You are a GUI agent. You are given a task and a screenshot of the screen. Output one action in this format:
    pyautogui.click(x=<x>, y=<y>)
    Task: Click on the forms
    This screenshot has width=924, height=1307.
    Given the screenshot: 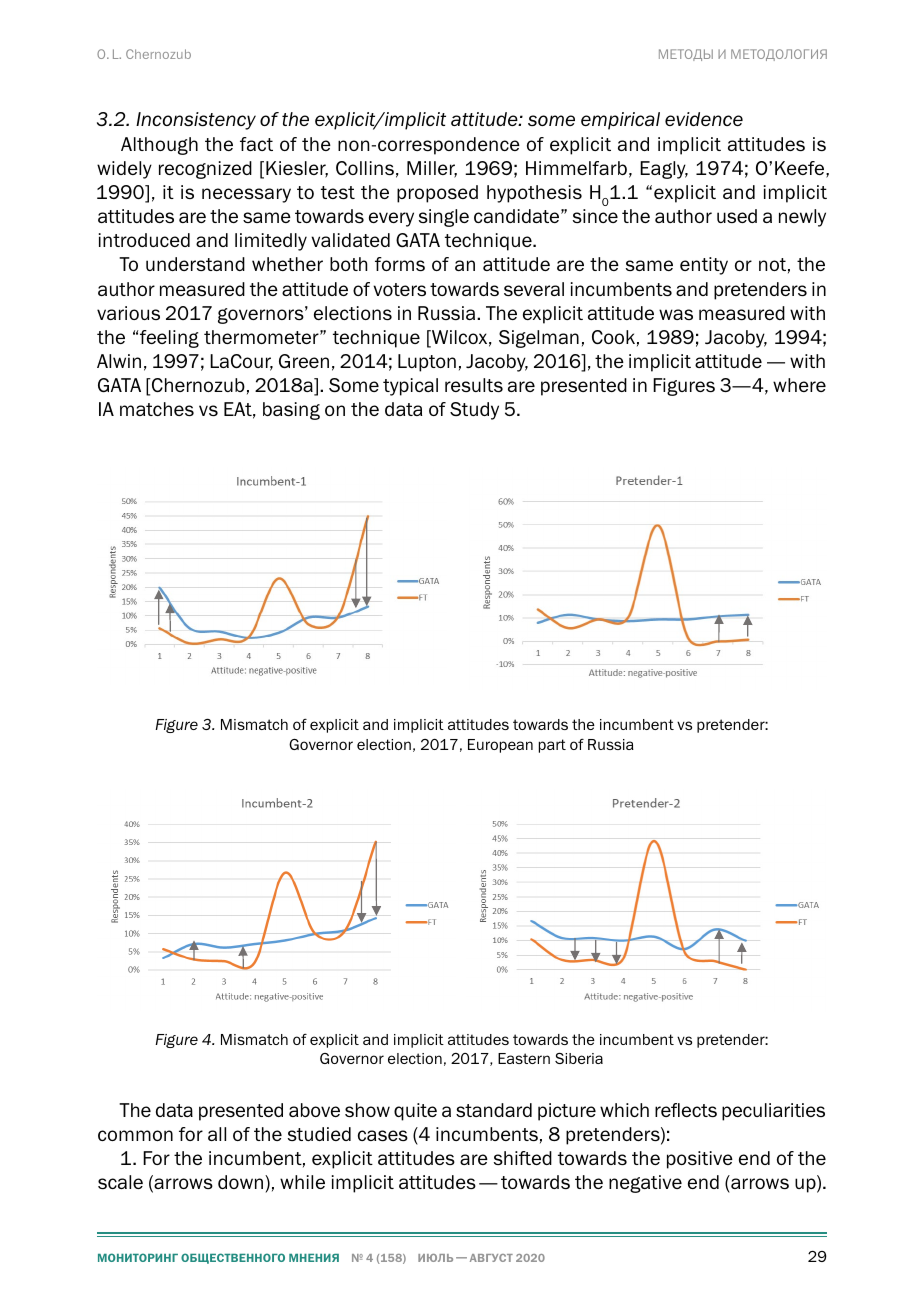 What is the action you would take?
    pyautogui.click(x=400, y=264)
